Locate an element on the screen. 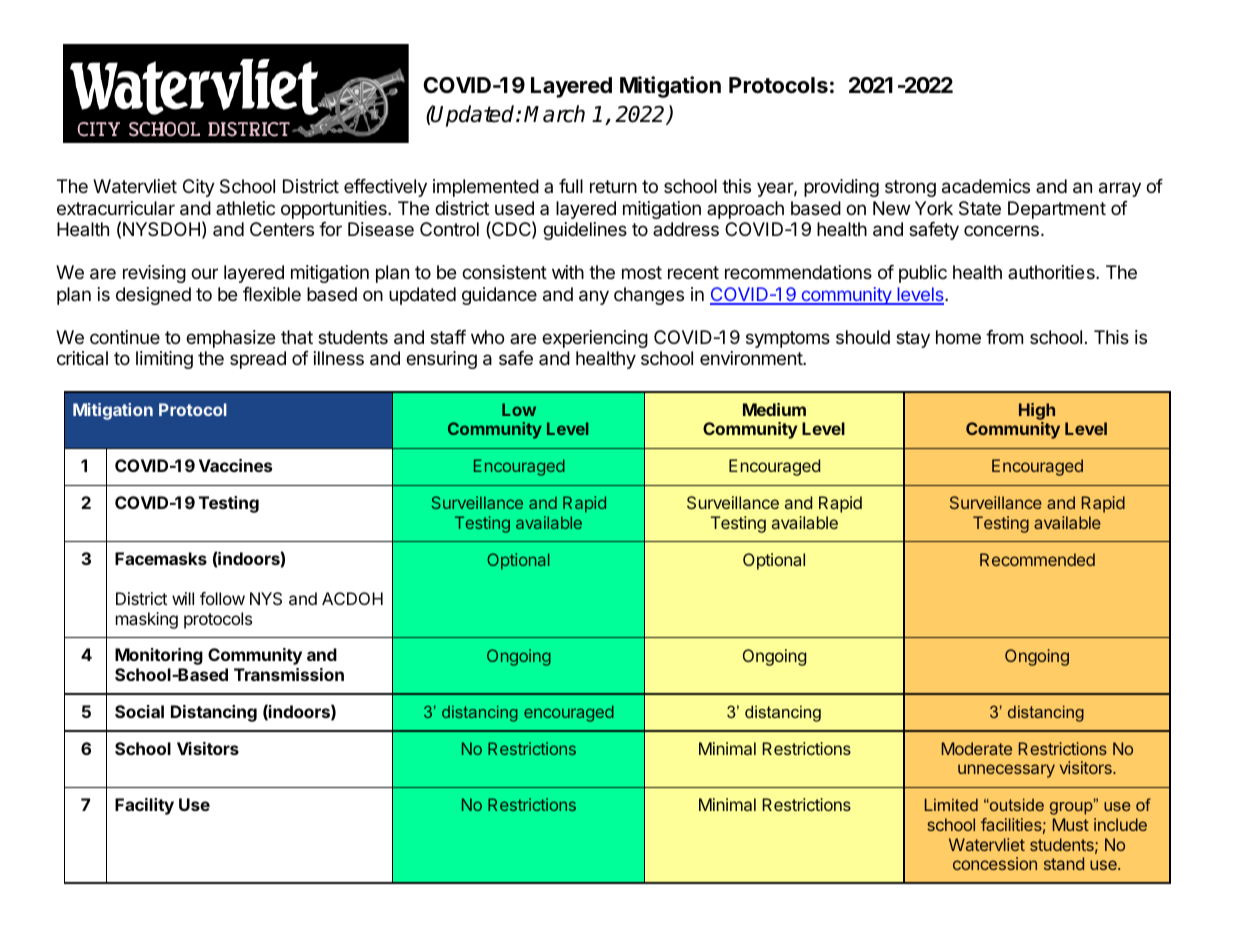 The width and height of the screenshot is (1233, 952). concession is located at coordinates (995, 863).
